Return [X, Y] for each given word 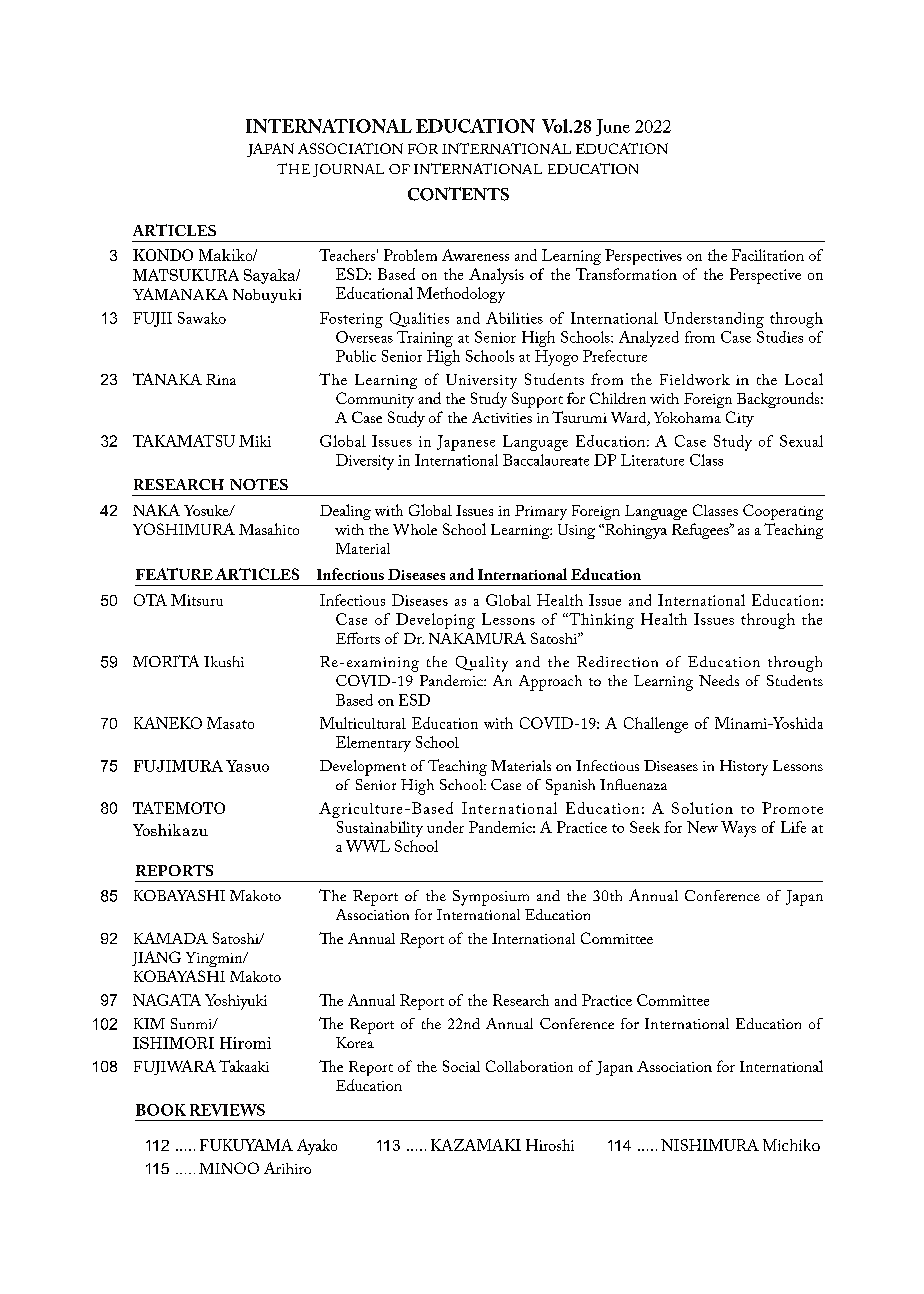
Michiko [791, 1145]
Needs [719, 680]
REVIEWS [227, 1110]
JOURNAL [348, 170]
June [613, 127]
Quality [482, 664]
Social [461, 1066]
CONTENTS [458, 194]
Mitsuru [197, 600]
